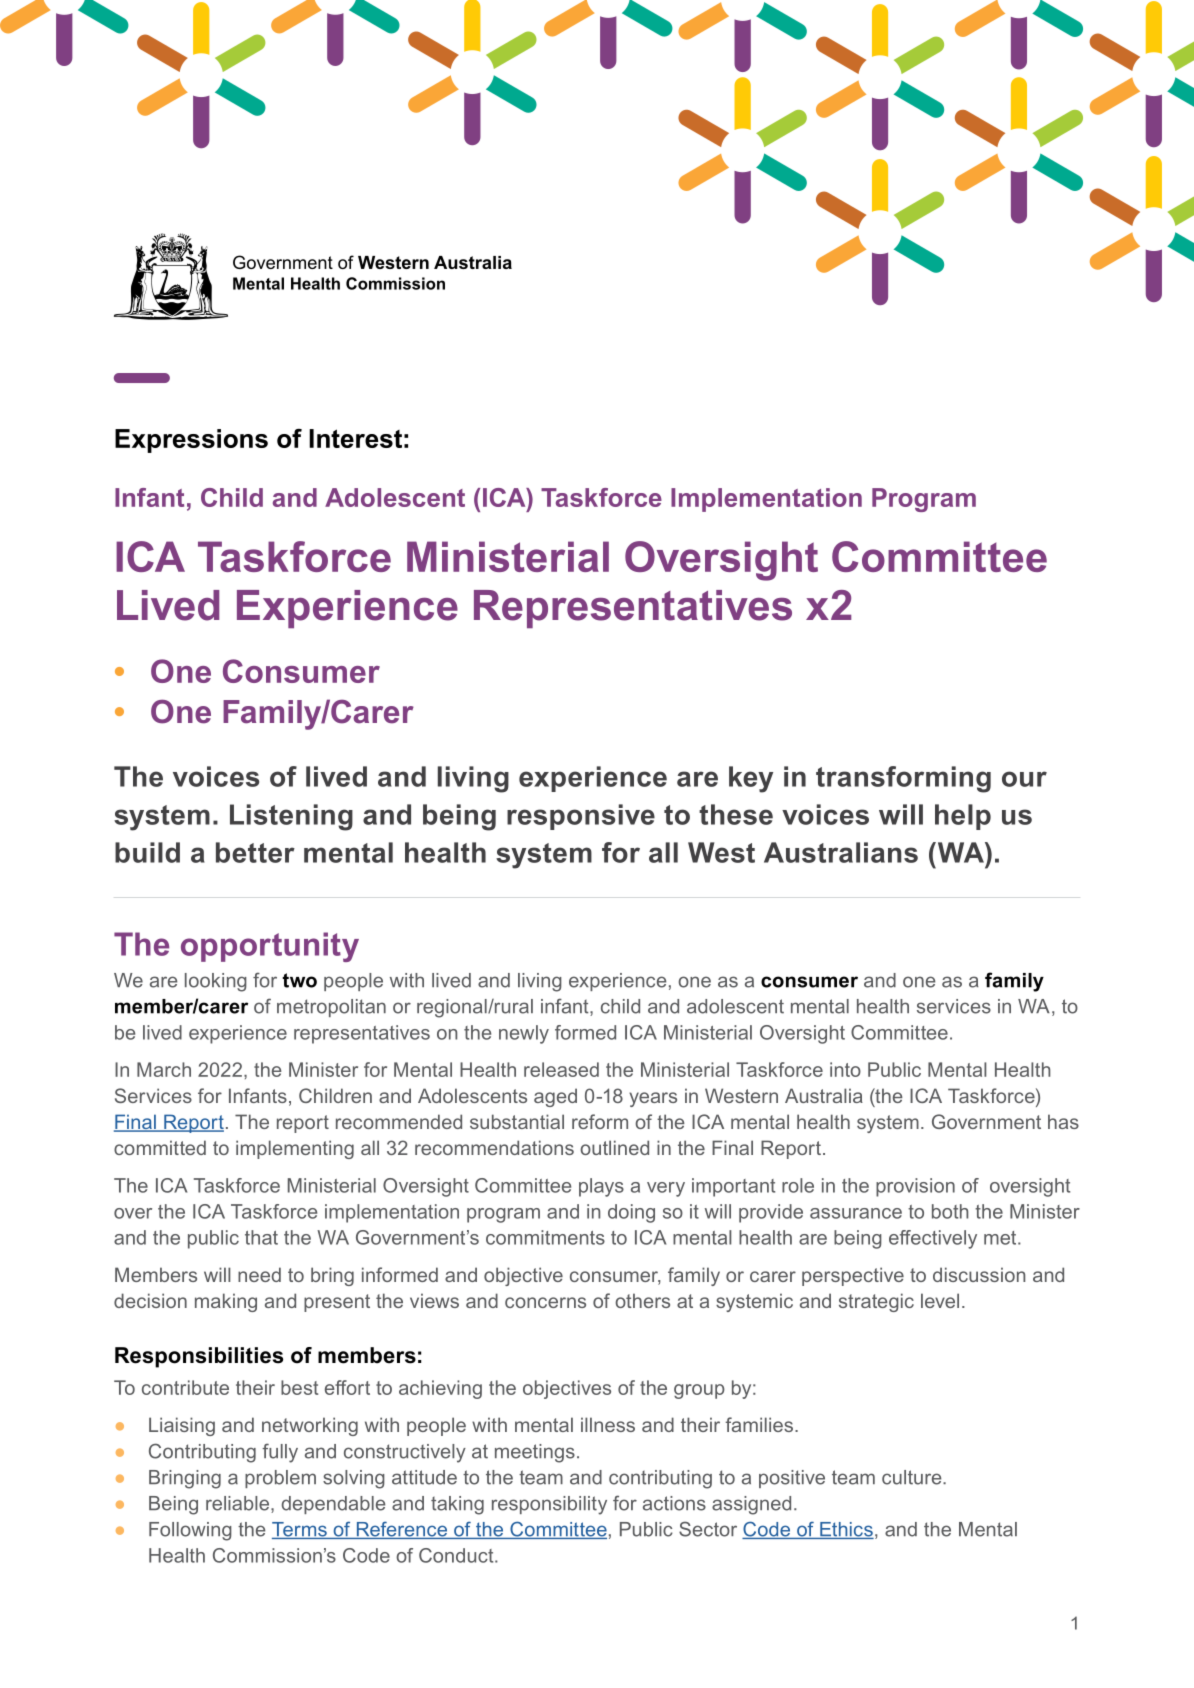 The image size is (1194, 1688). I want to click on key, so click(751, 779).
